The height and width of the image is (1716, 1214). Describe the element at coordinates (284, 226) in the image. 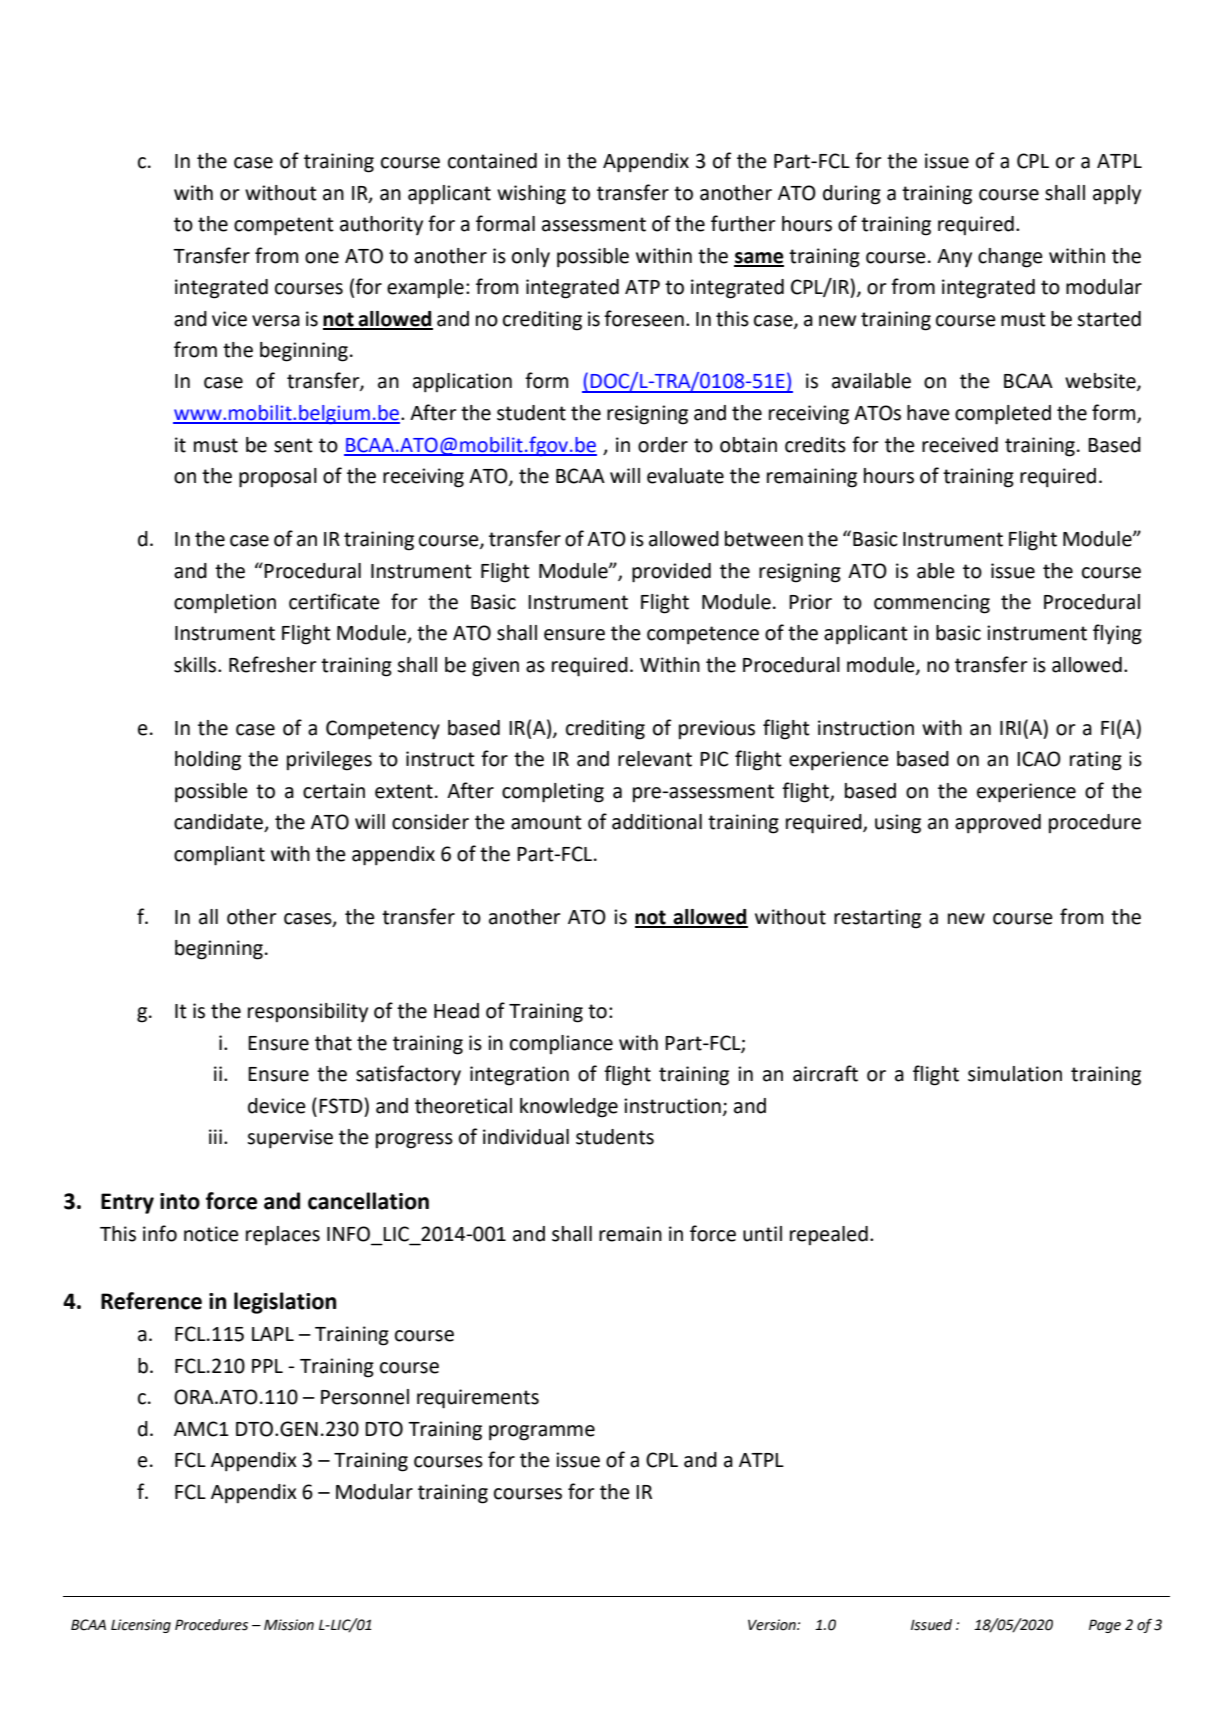

I see `competent` at that location.
